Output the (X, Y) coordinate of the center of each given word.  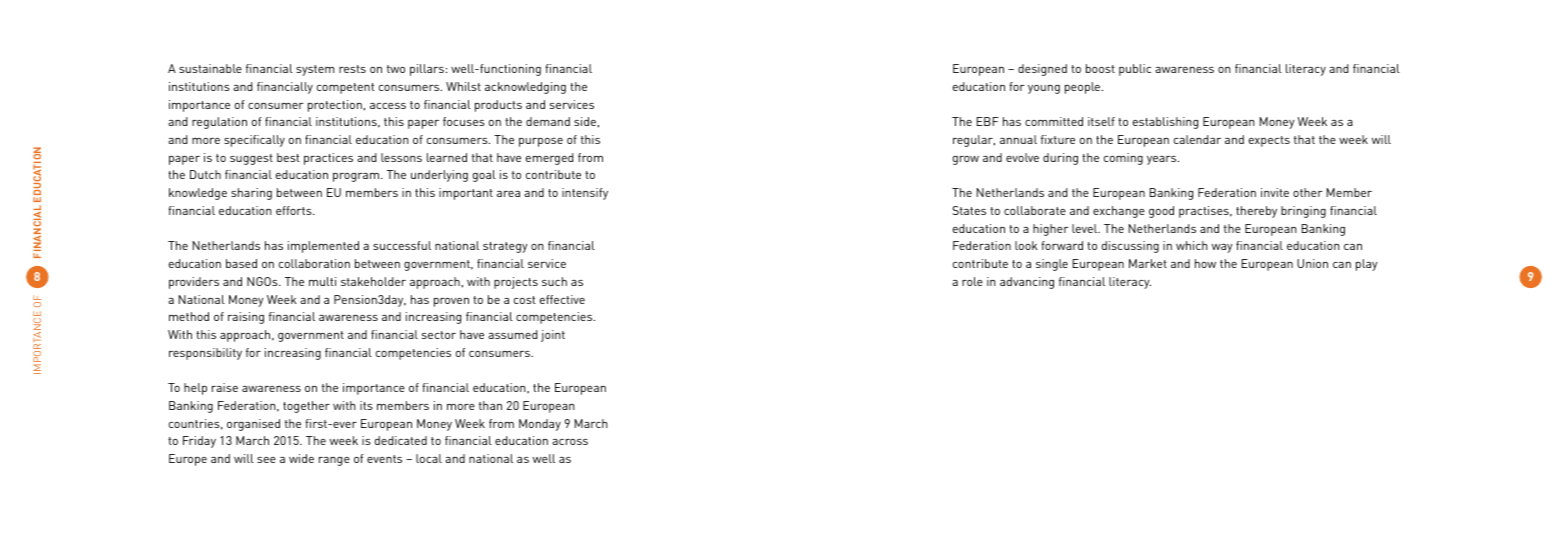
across (570, 442)
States (969, 210)
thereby (1256, 212)
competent (345, 88)
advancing (1027, 283)
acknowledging (525, 88)
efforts (295, 210)
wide (301, 458)
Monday (540, 425)
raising (246, 318)
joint (553, 336)
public (1135, 70)
